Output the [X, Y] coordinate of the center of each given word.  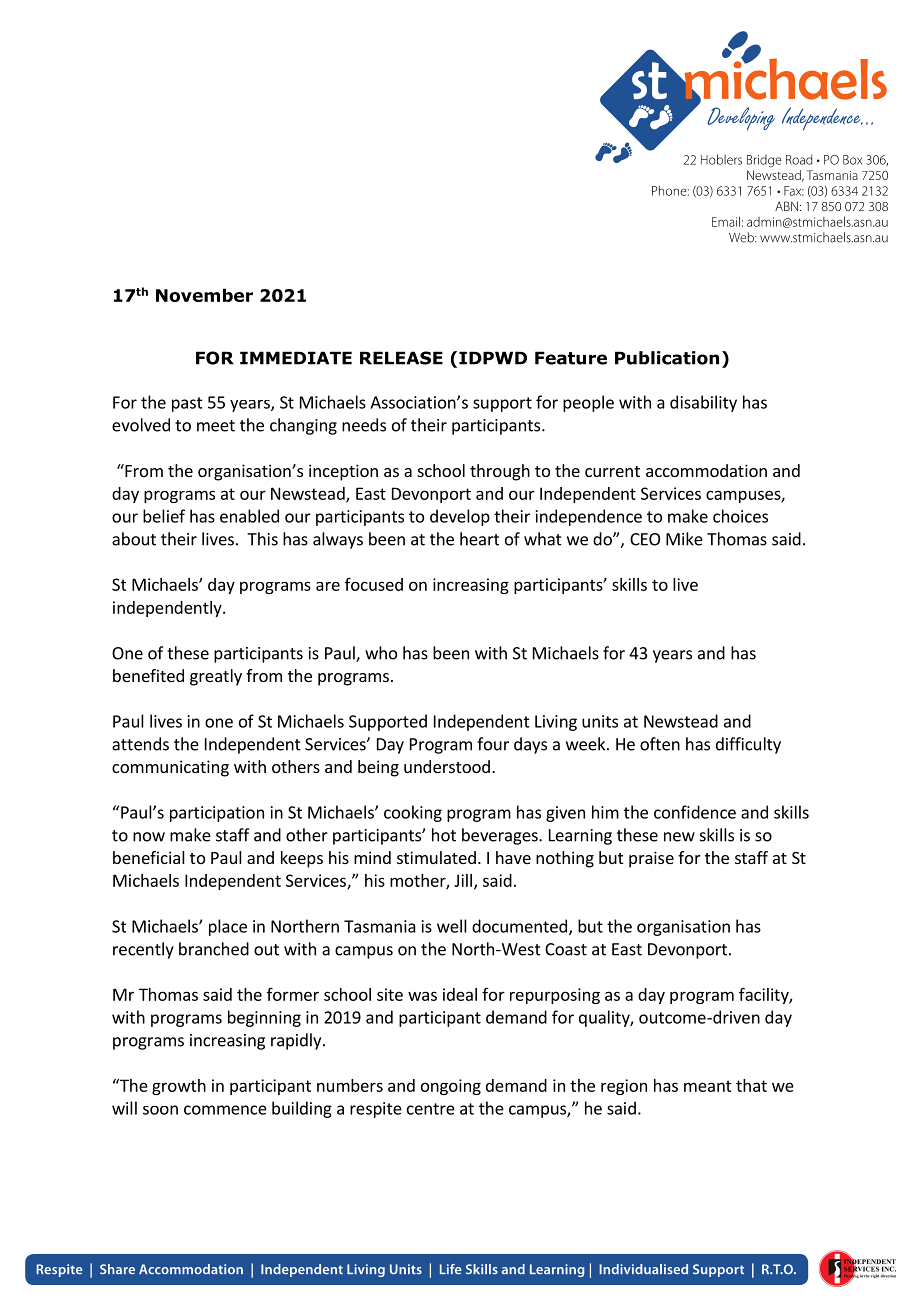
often [660, 744]
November [204, 295]
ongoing [451, 1087]
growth [179, 1087]
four [493, 744]
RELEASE [401, 358]
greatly [216, 677]
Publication [667, 358]
